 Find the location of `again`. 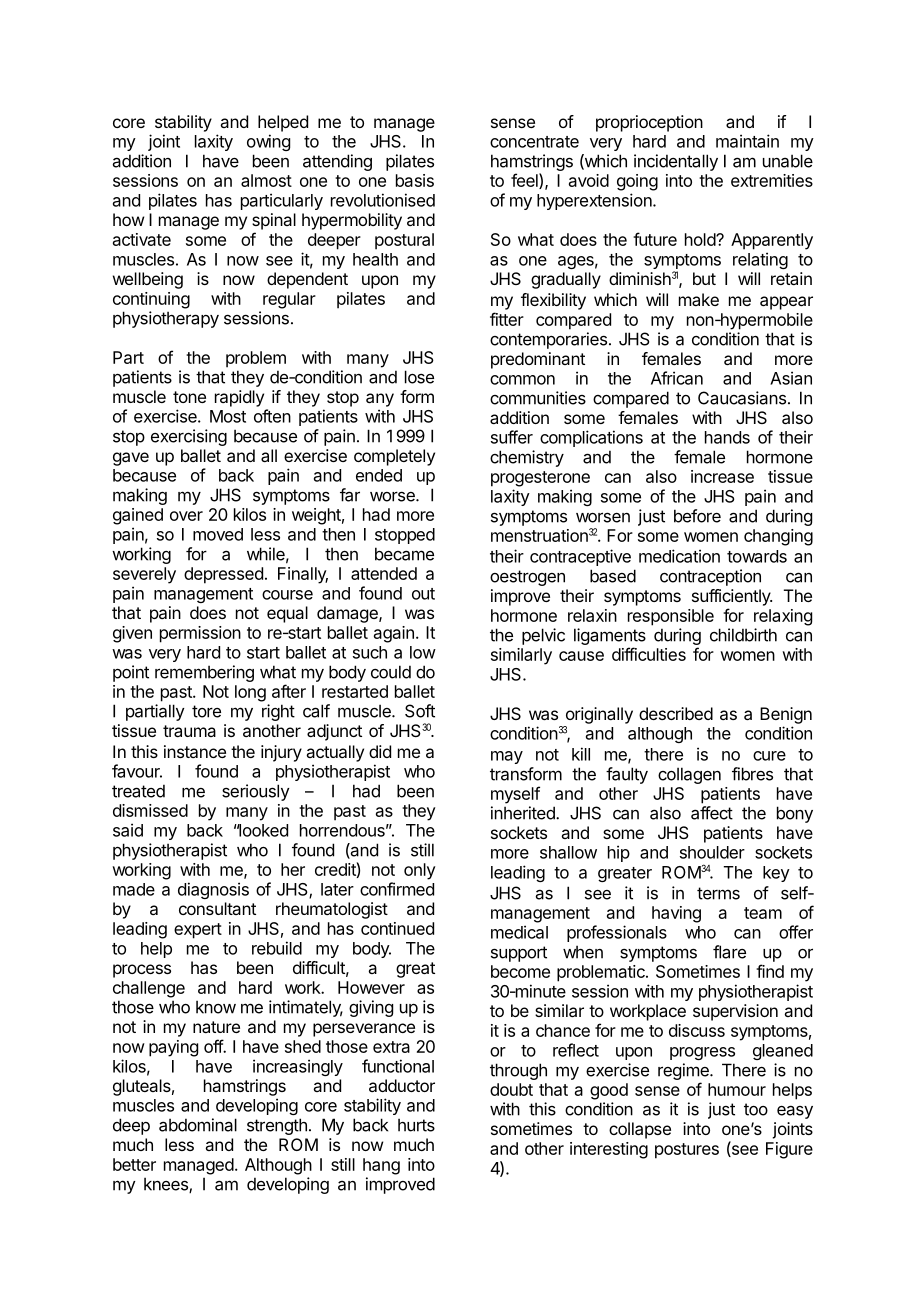

again is located at coordinates (394, 634).
